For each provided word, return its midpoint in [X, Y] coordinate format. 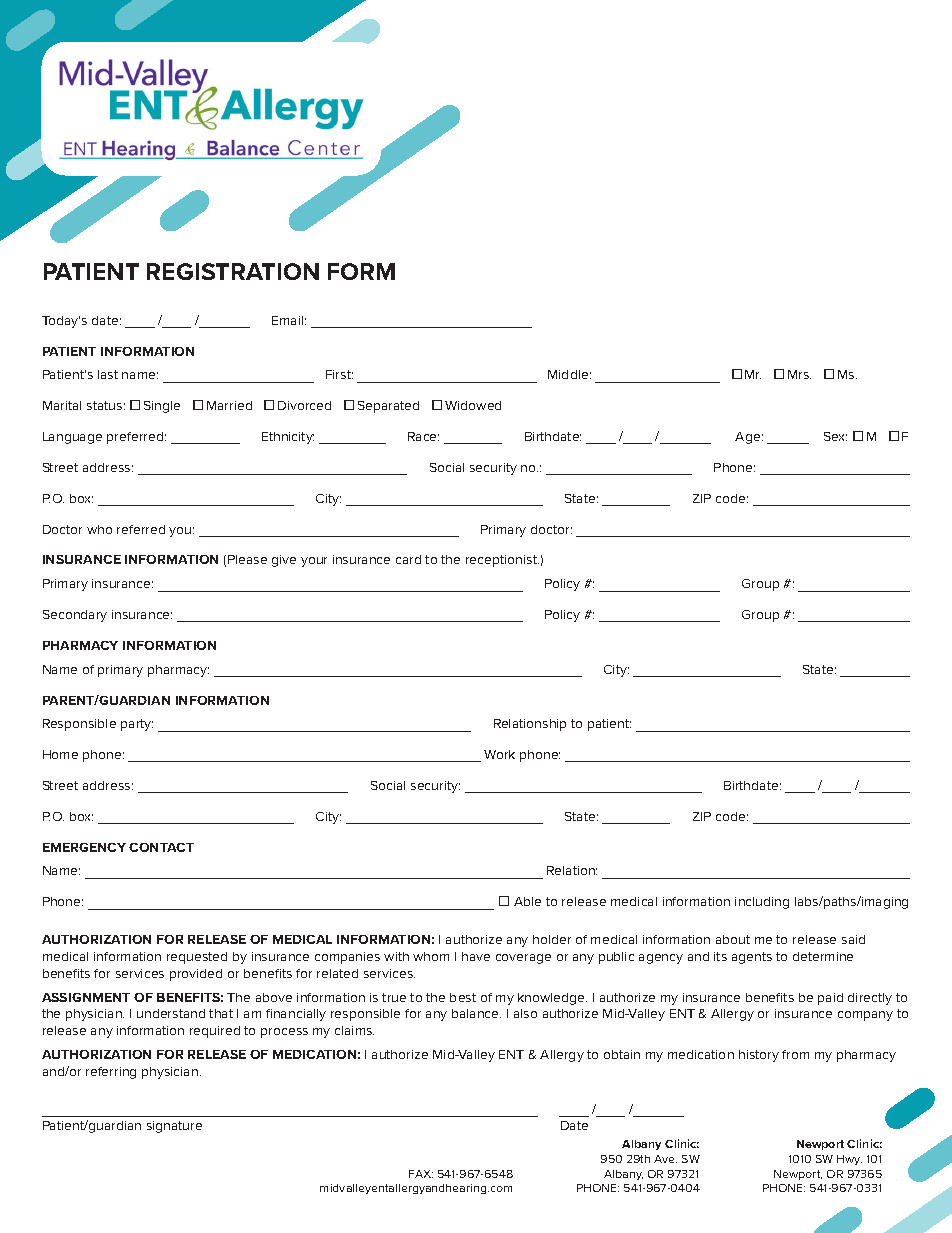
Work [499, 754]
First [339, 374]
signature [174, 1127]
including [762, 903]
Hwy [849, 1160]
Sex [835, 436]
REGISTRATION [233, 271]
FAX [421, 1174]
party [137, 725]
